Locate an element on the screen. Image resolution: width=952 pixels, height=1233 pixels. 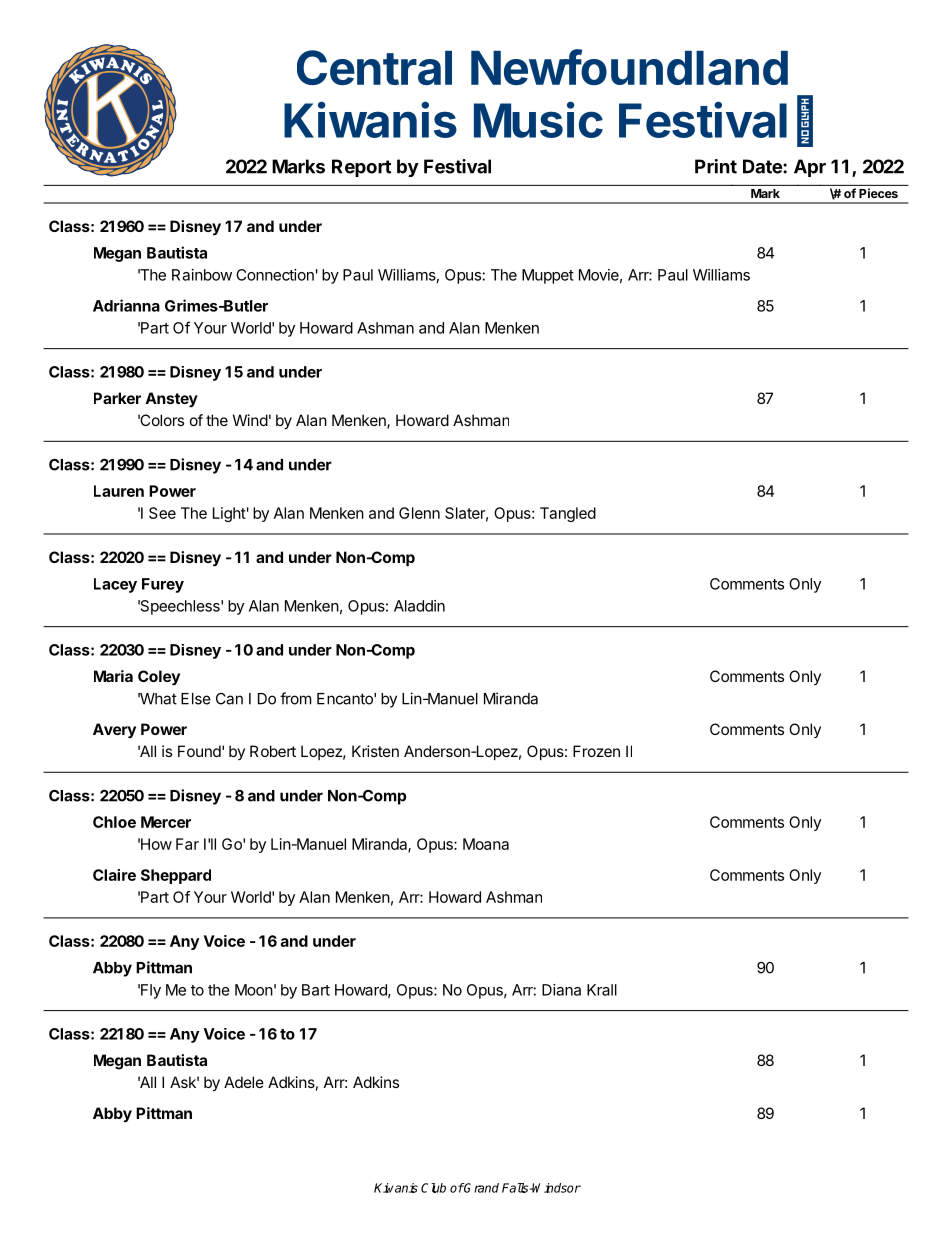
Bart is located at coordinates (316, 990).
